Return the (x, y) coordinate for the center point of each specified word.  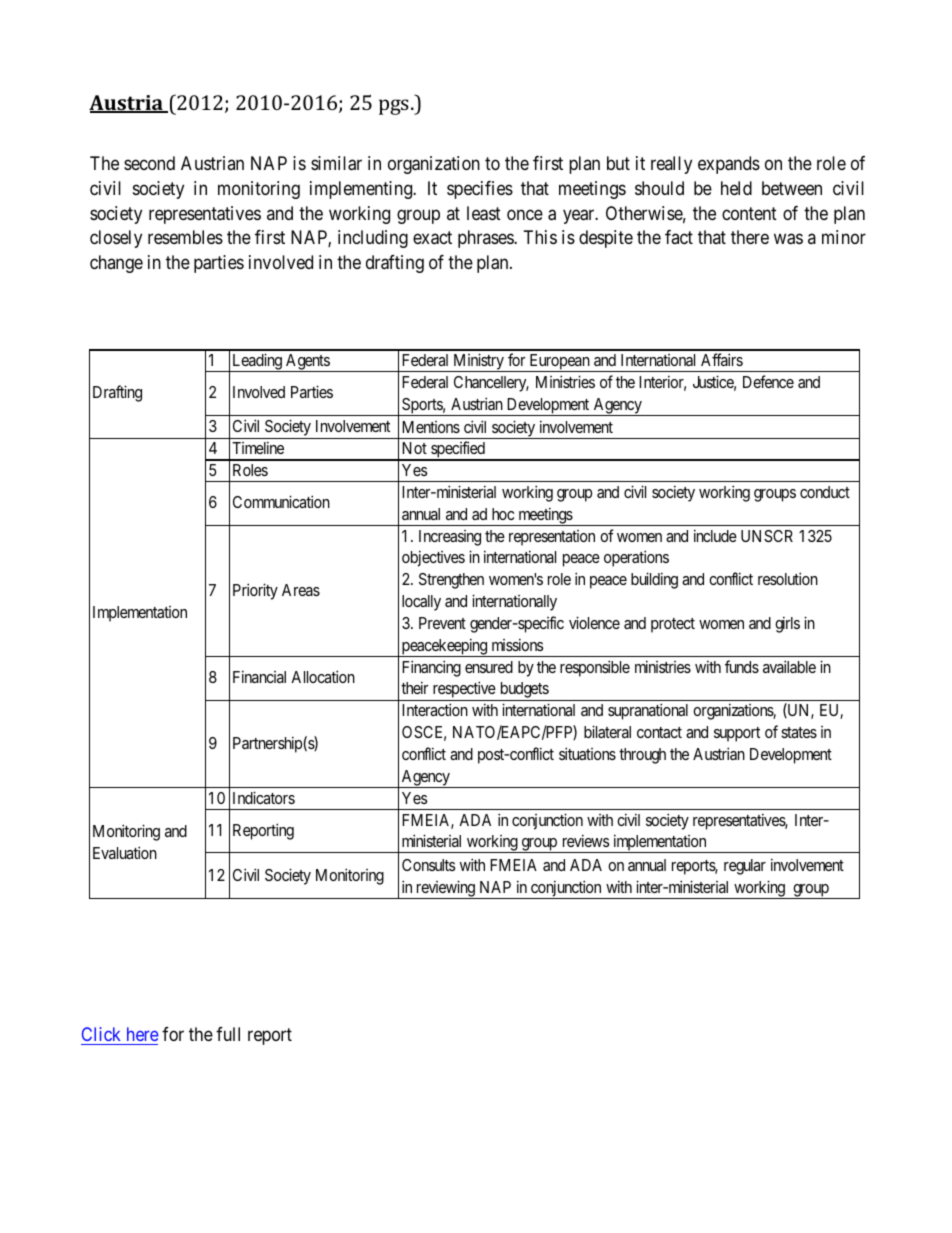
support (737, 734)
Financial (259, 676)
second (149, 163)
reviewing (445, 889)
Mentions (431, 427)
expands (729, 165)
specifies (480, 190)
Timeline (258, 447)
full (228, 1034)
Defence (768, 381)
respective (463, 691)
